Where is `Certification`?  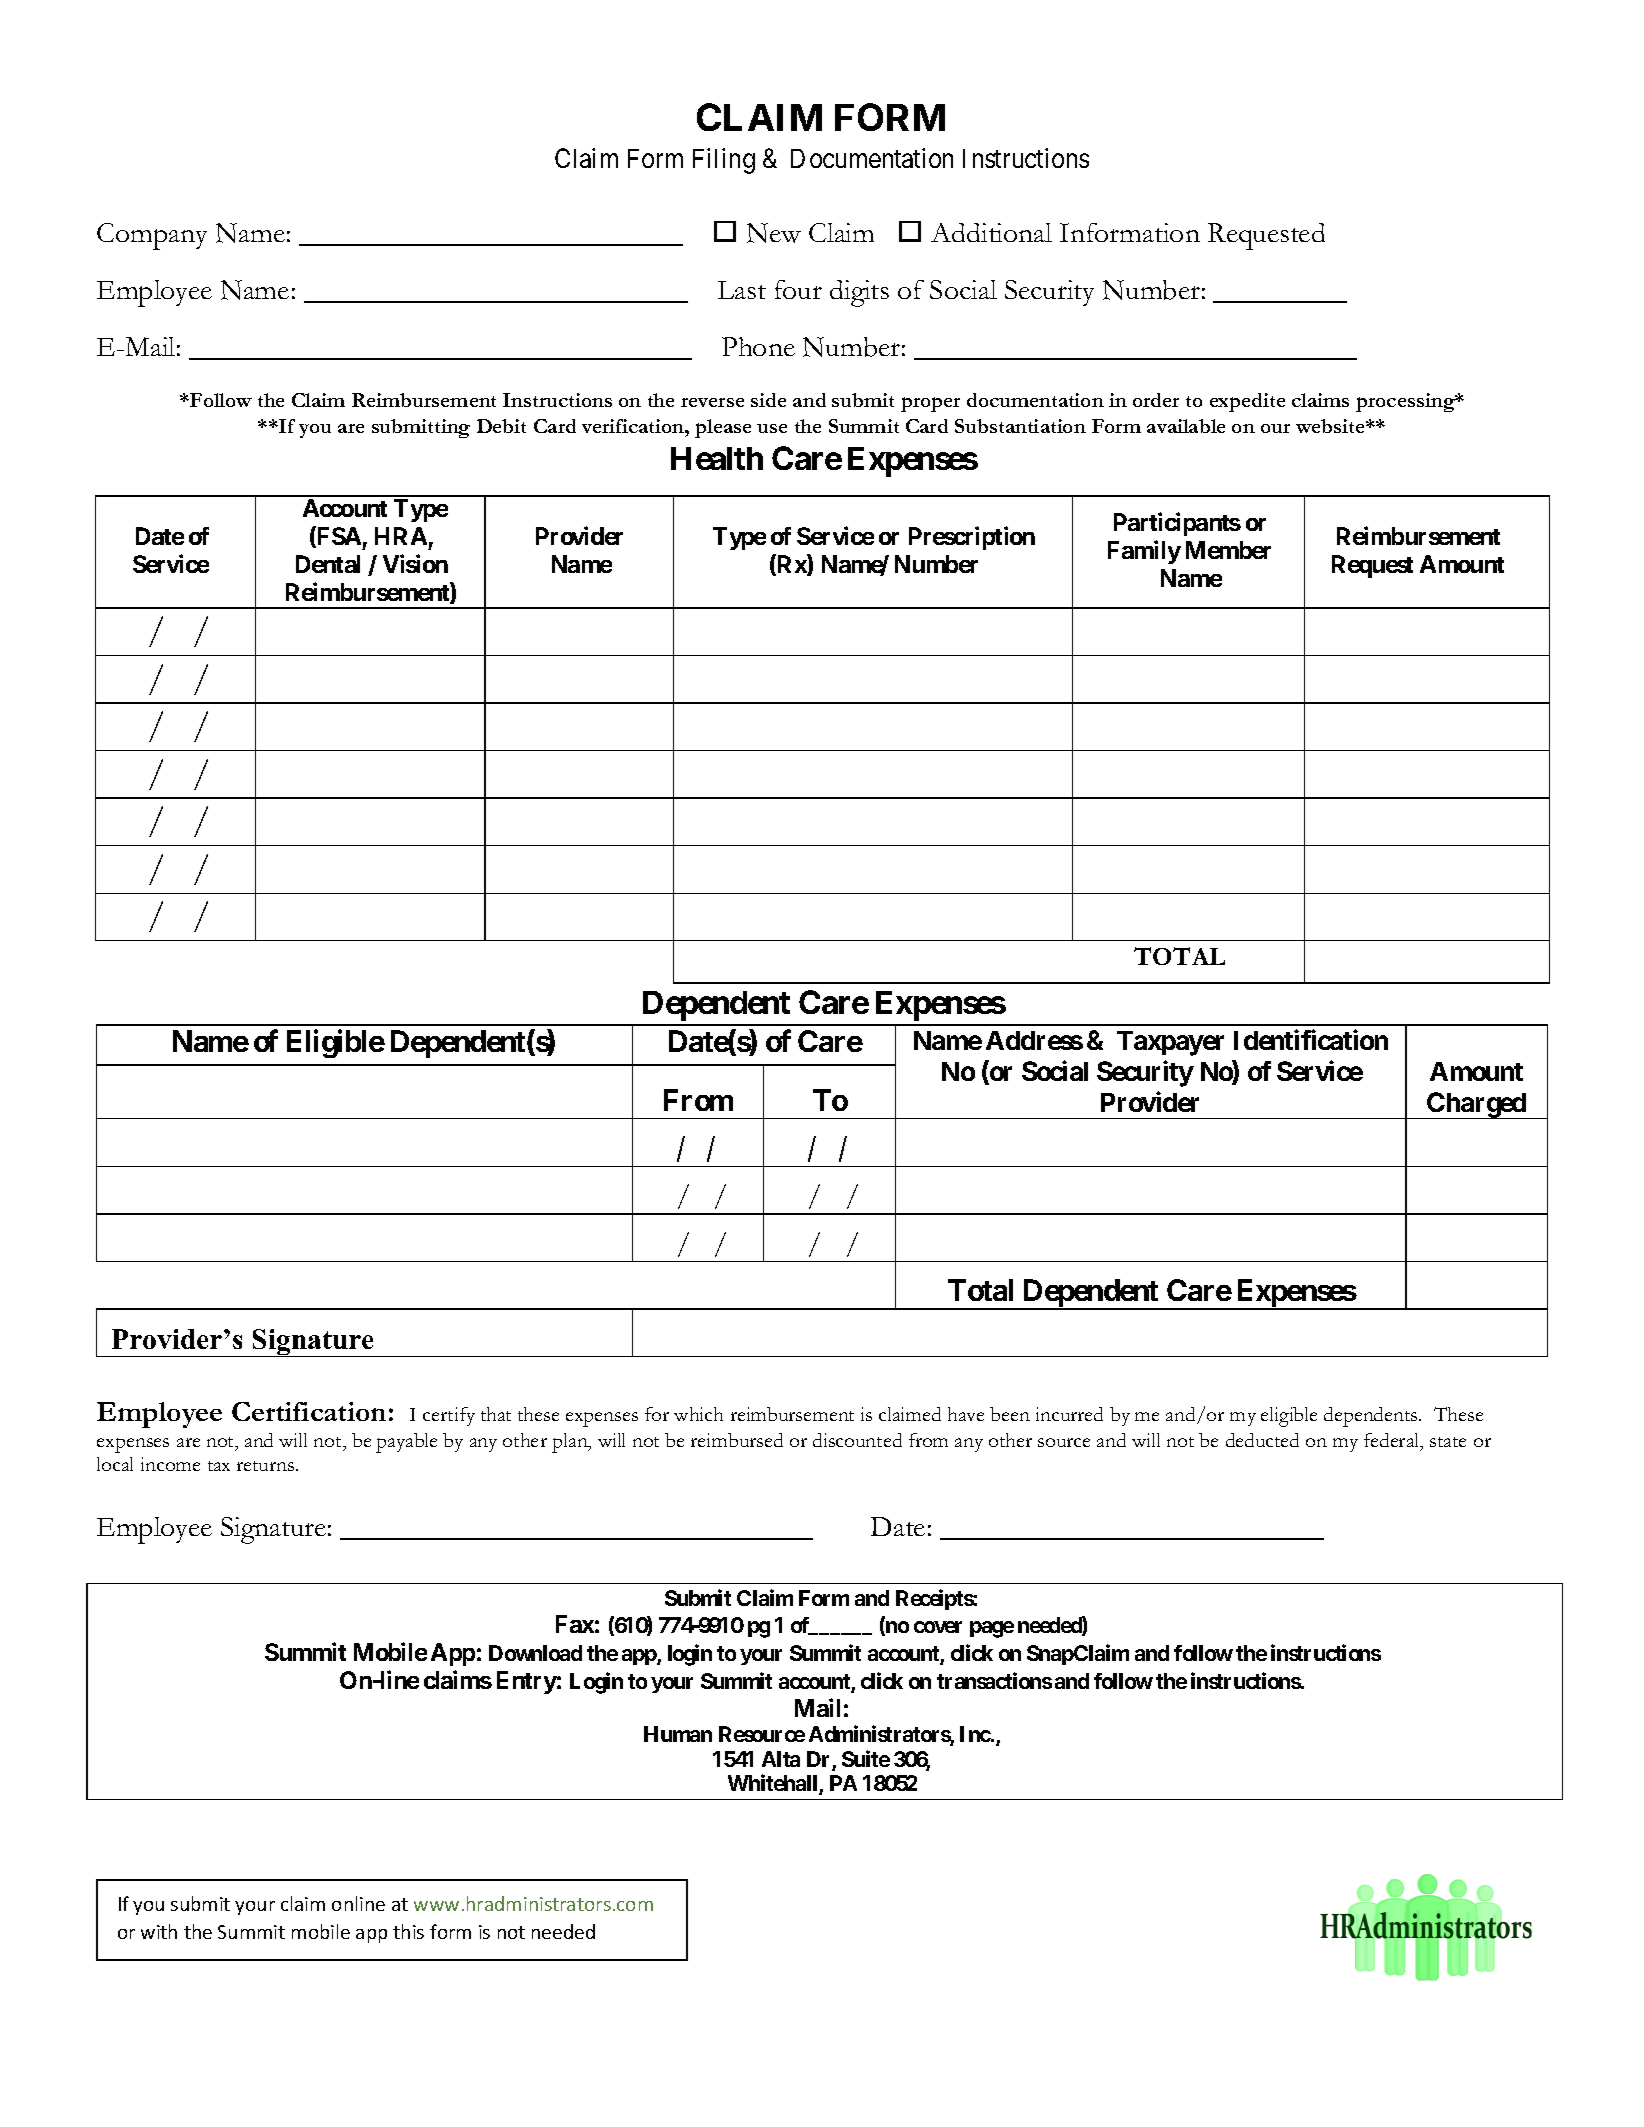
Certification is located at coordinates (309, 1411).
